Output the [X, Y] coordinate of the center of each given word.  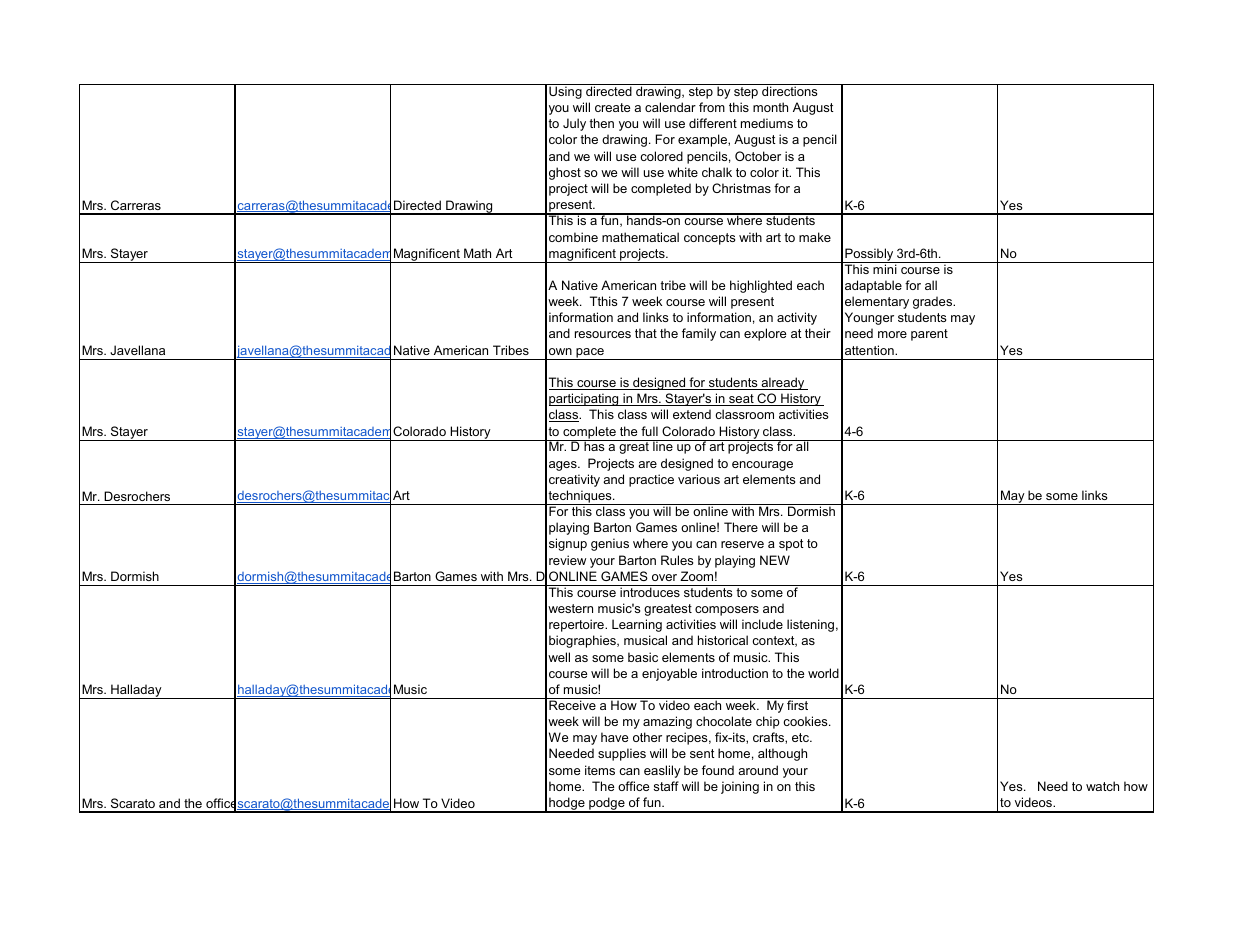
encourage [762, 466]
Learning [637, 625]
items [600, 770]
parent [929, 335]
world [823, 673]
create [612, 107]
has [594, 445]
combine [573, 237]
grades [934, 302]
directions [790, 90]
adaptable [873, 286]
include [762, 624]
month [770, 107]
